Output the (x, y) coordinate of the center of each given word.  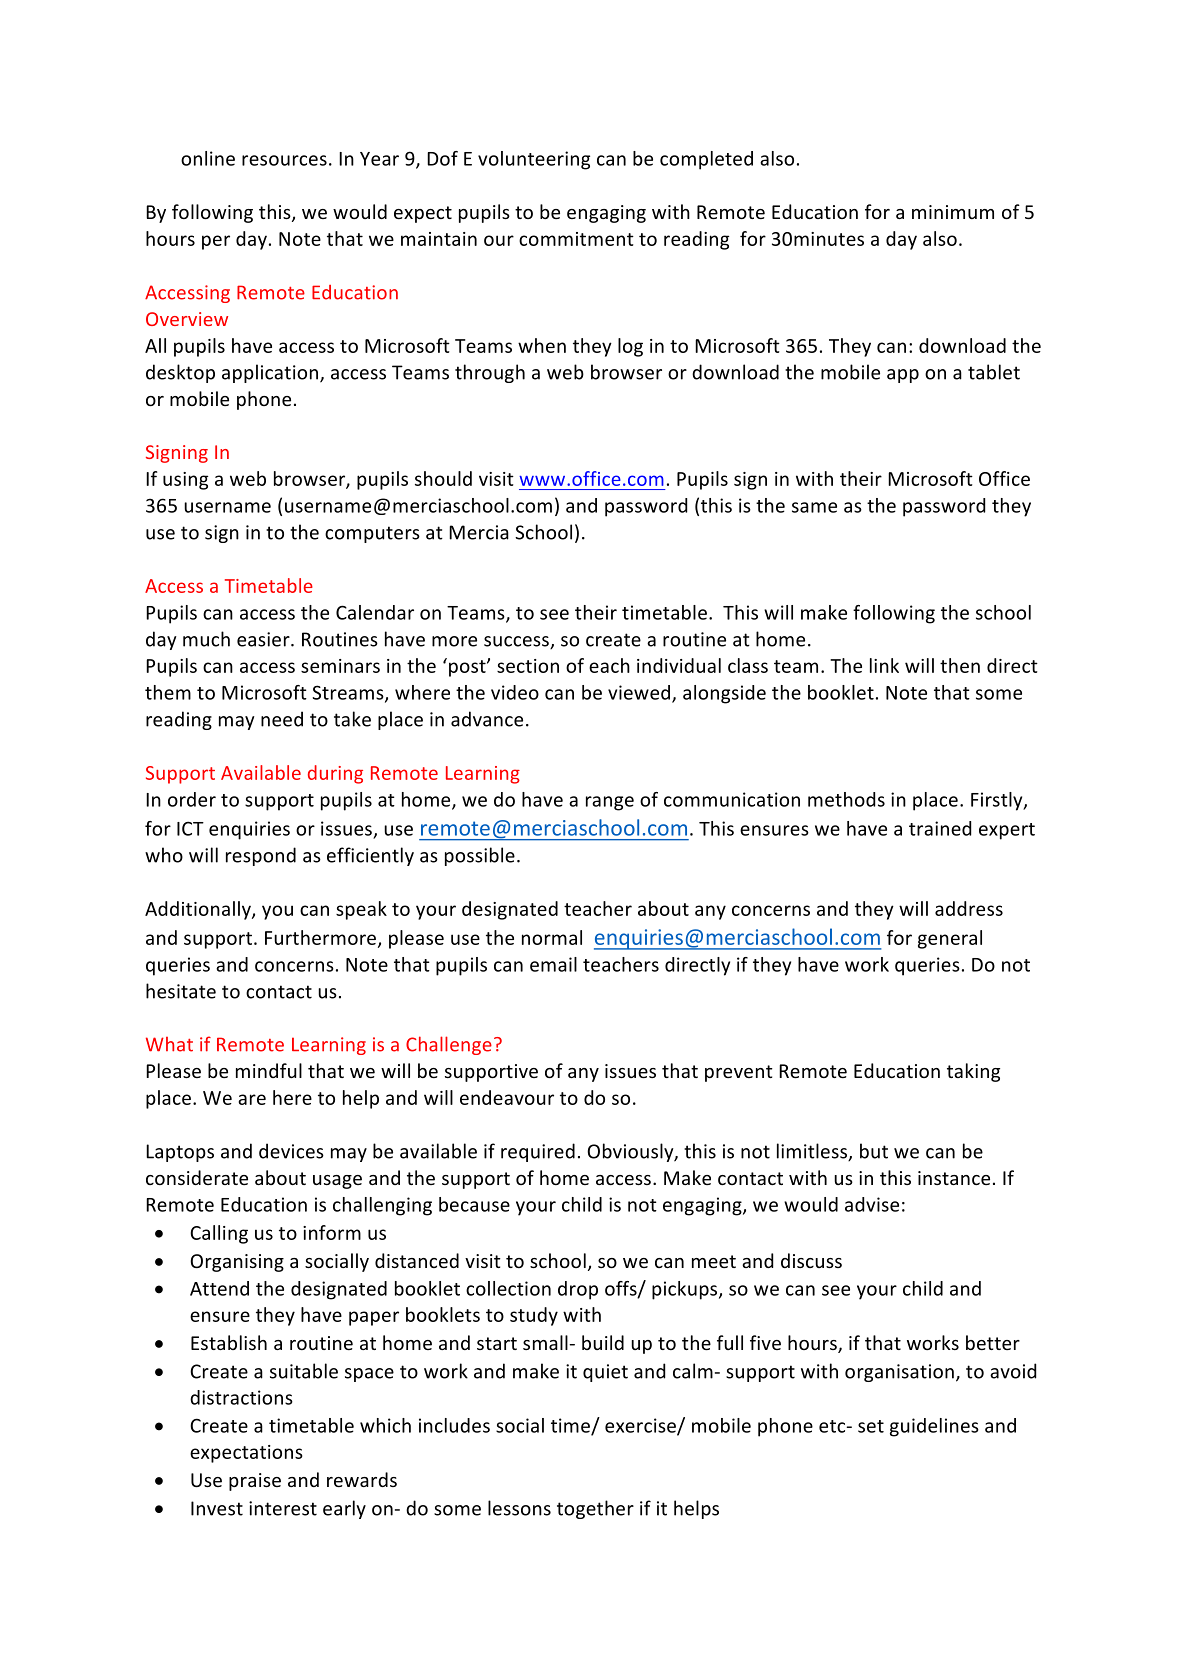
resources (284, 160)
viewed (639, 692)
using (185, 481)
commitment (576, 239)
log (630, 347)
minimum (953, 212)
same (814, 507)
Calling (219, 1234)
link (884, 665)
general (950, 939)
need (282, 719)
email (553, 964)
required (538, 1152)
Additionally (199, 910)
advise (872, 1204)
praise (255, 1482)
